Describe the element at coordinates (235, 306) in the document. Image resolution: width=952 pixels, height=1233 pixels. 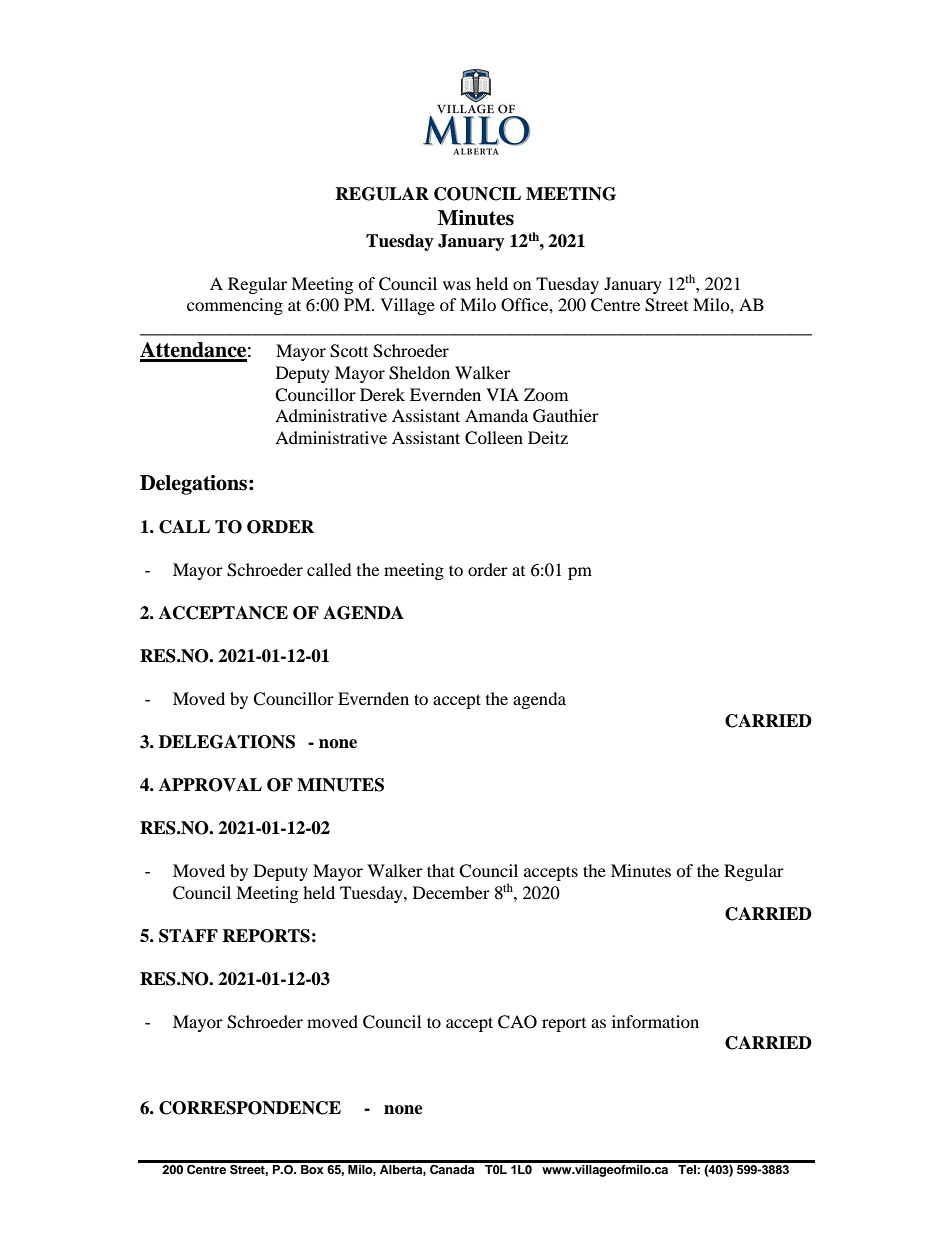
I see `commencing` at that location.
